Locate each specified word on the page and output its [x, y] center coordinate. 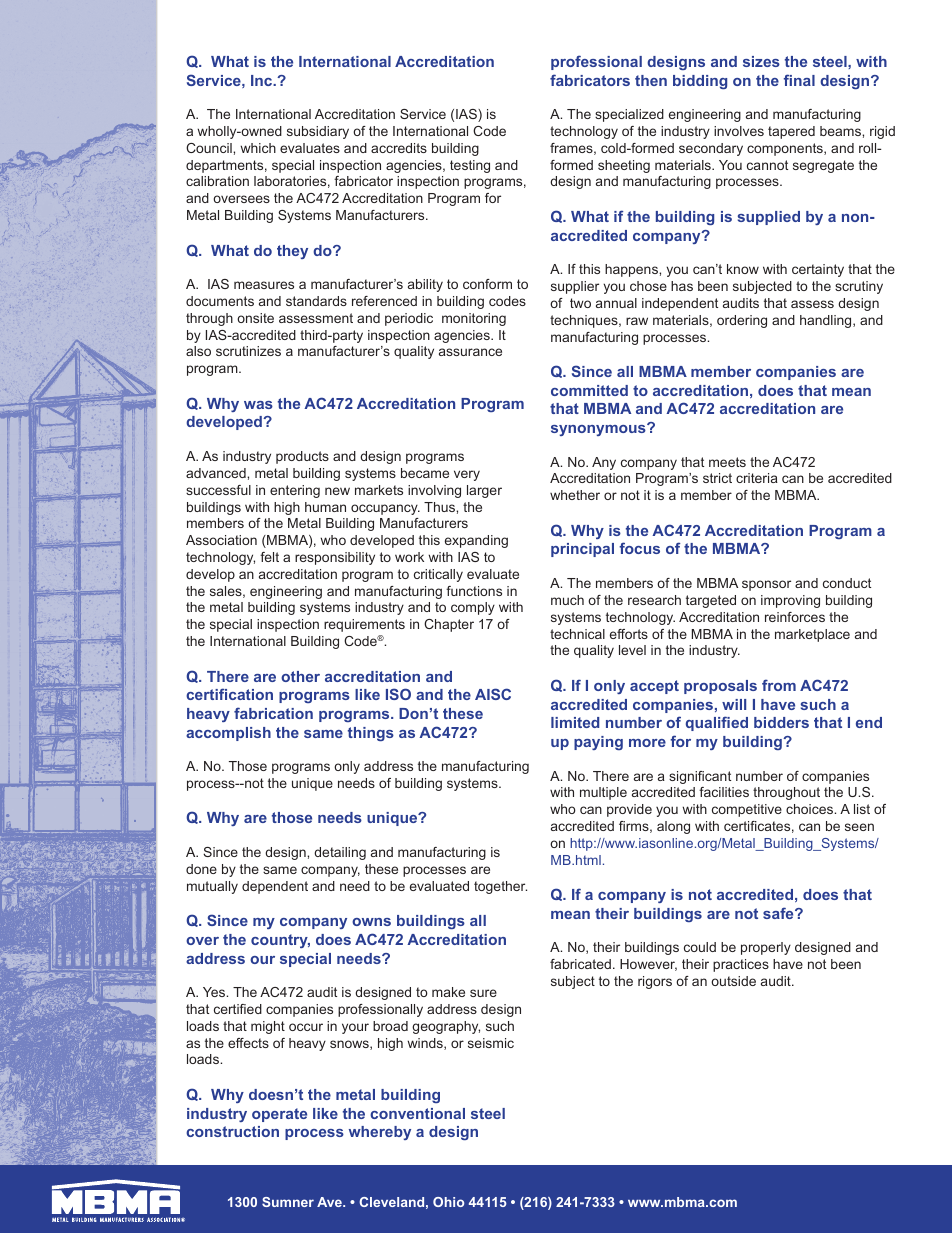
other [300, 676]
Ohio [448, 1202]
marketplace [812, 635]
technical [577, 634]
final [799, 80]
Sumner [288, 1202]
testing [470, 166]
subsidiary [318, 132]
